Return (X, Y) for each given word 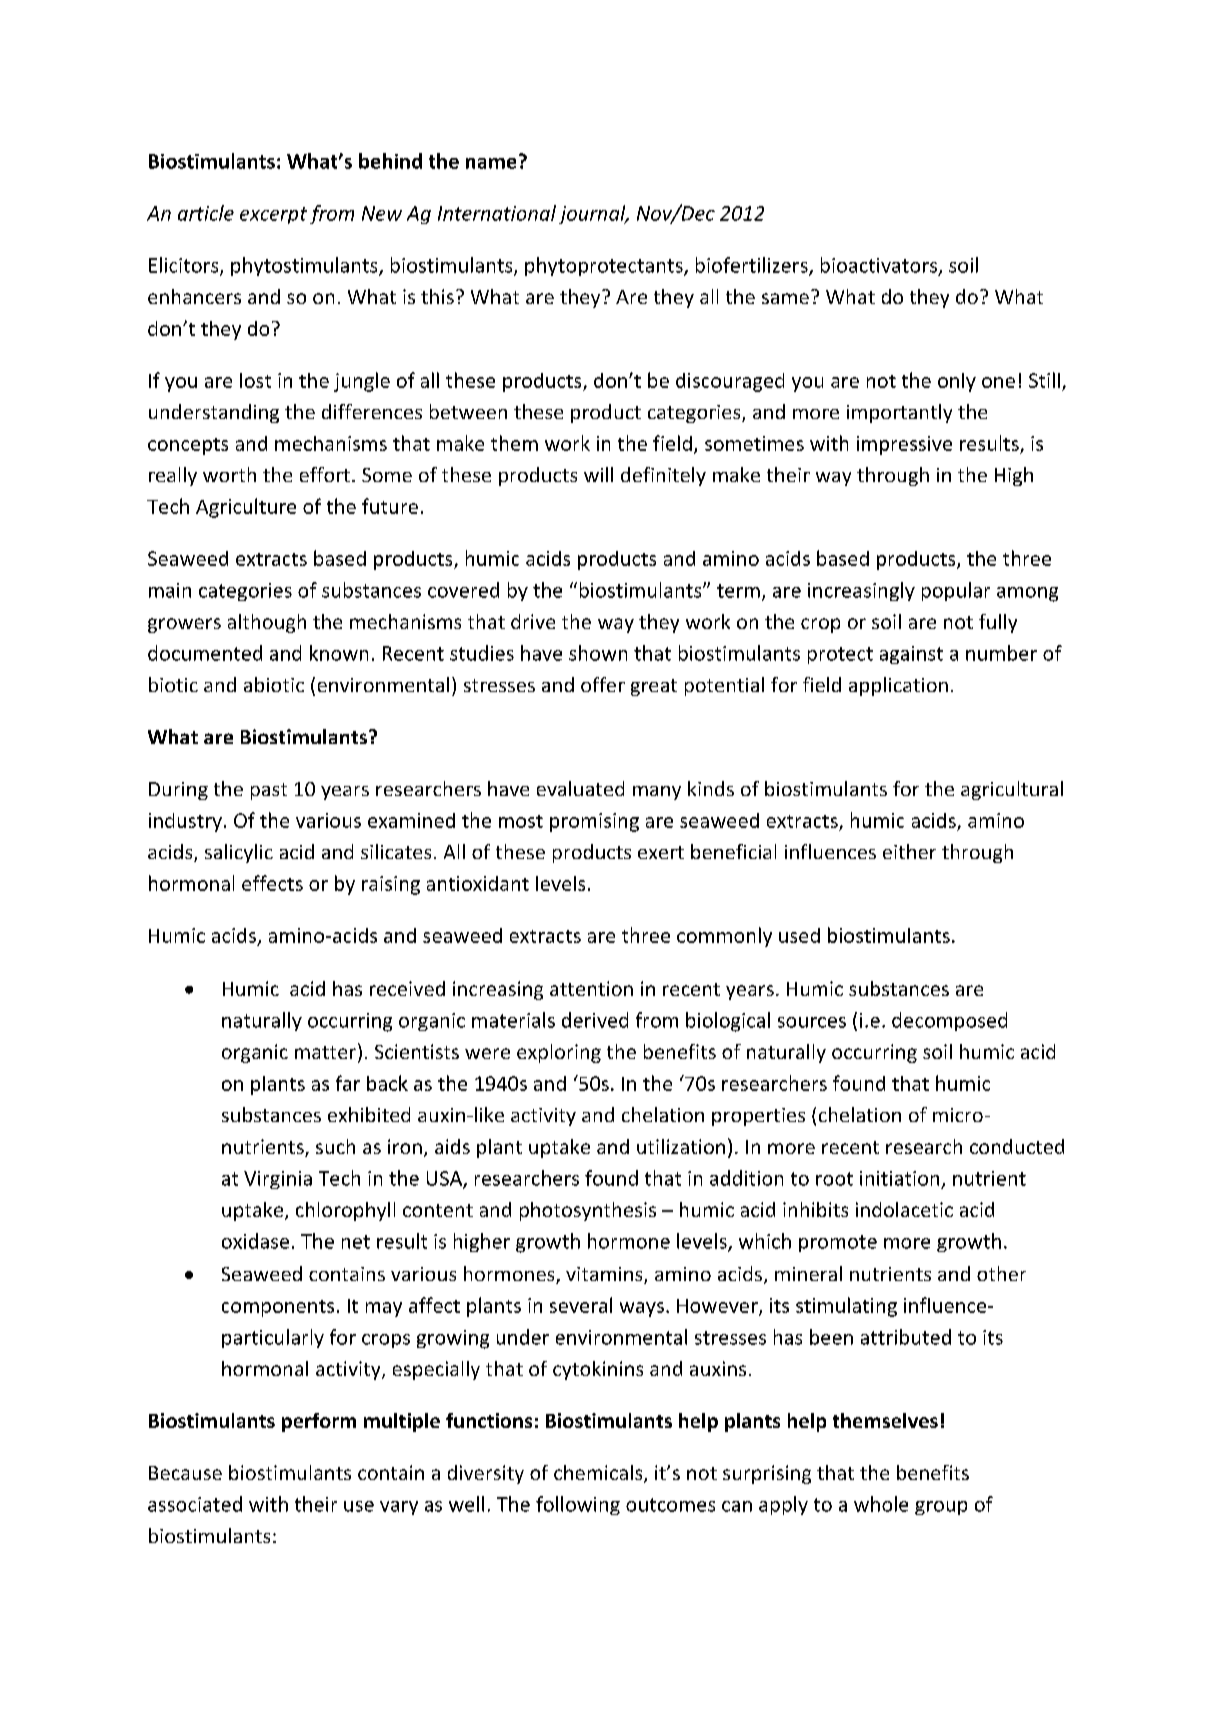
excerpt (273, 215)
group (941, 1508)
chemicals (599, 1474)
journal (593, 214)
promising (594, 822)
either (909, 851)
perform (319, 1422)
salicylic (239, 853)
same (785, 298)
